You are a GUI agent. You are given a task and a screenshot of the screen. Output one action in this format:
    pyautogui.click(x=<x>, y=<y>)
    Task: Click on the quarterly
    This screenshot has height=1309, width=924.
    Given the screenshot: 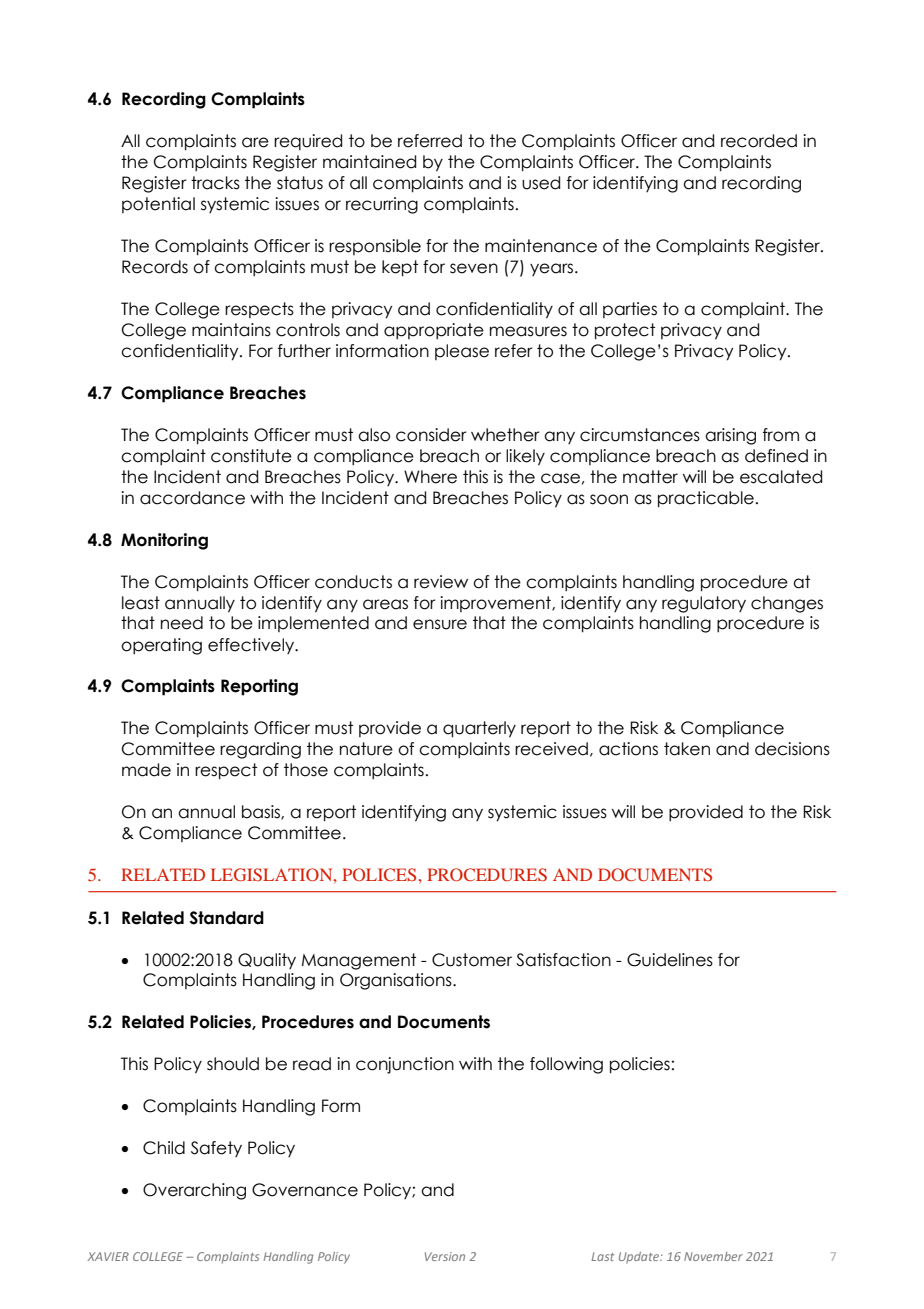 What is the action you would take?
    pyautogui.click(x=479, y=729)
